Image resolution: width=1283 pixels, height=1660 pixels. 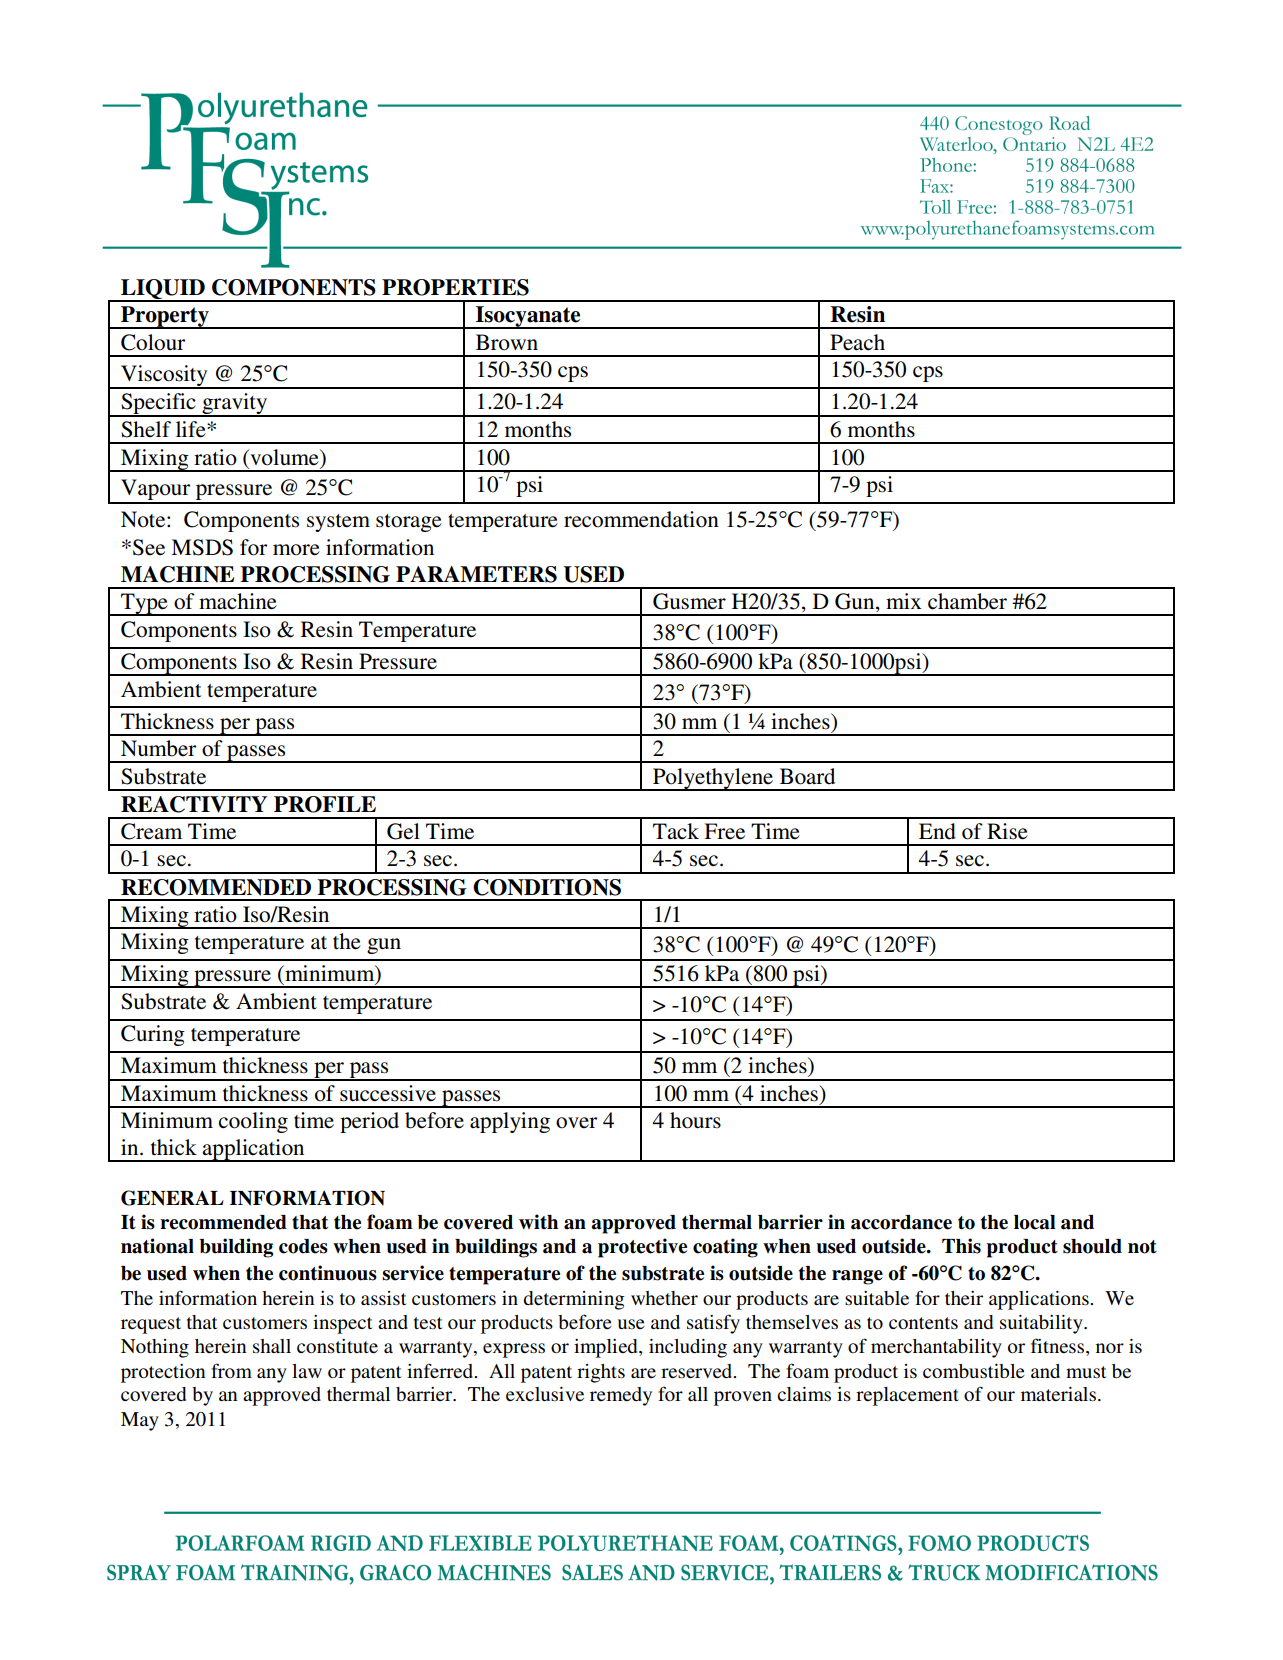 What do you see at coordinates (621, 1396) in the screenshot?
I see `remedy` at bounding box center [621, 1396].
